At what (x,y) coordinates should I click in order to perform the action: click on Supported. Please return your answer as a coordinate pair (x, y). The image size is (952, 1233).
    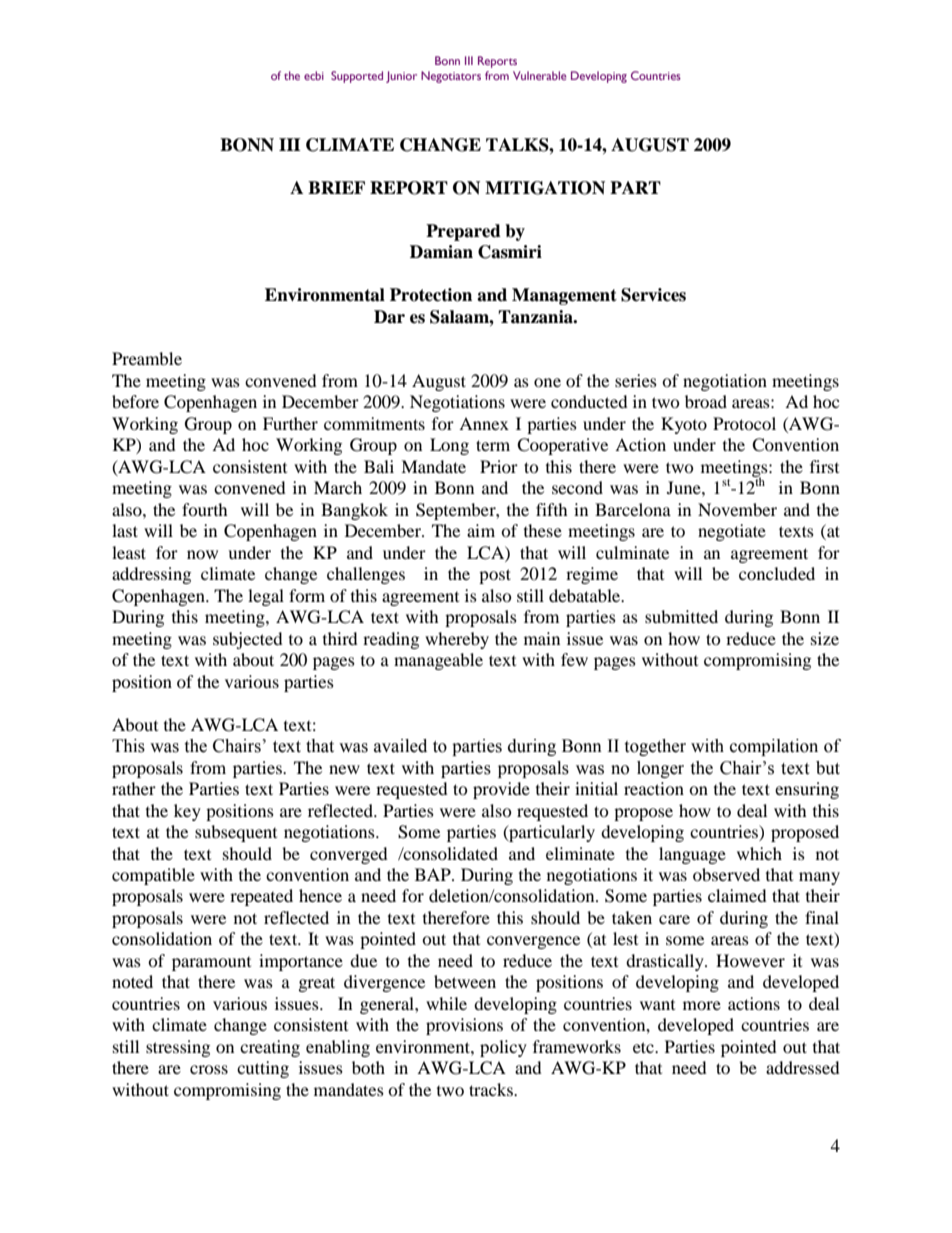
    Looking at the image, I should click on (357, 77).
